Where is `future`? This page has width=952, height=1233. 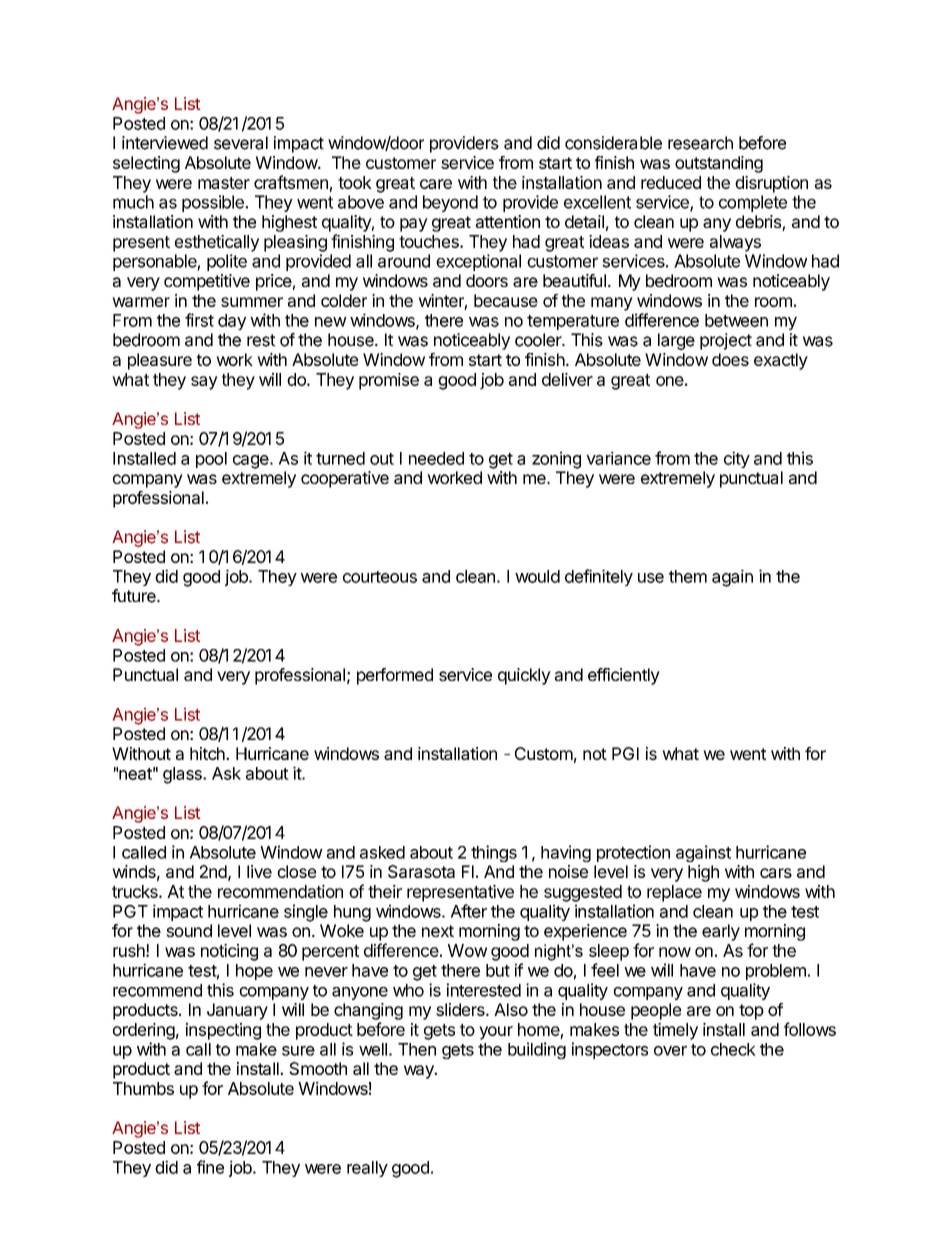
future is located at coordinates (135, 596).
